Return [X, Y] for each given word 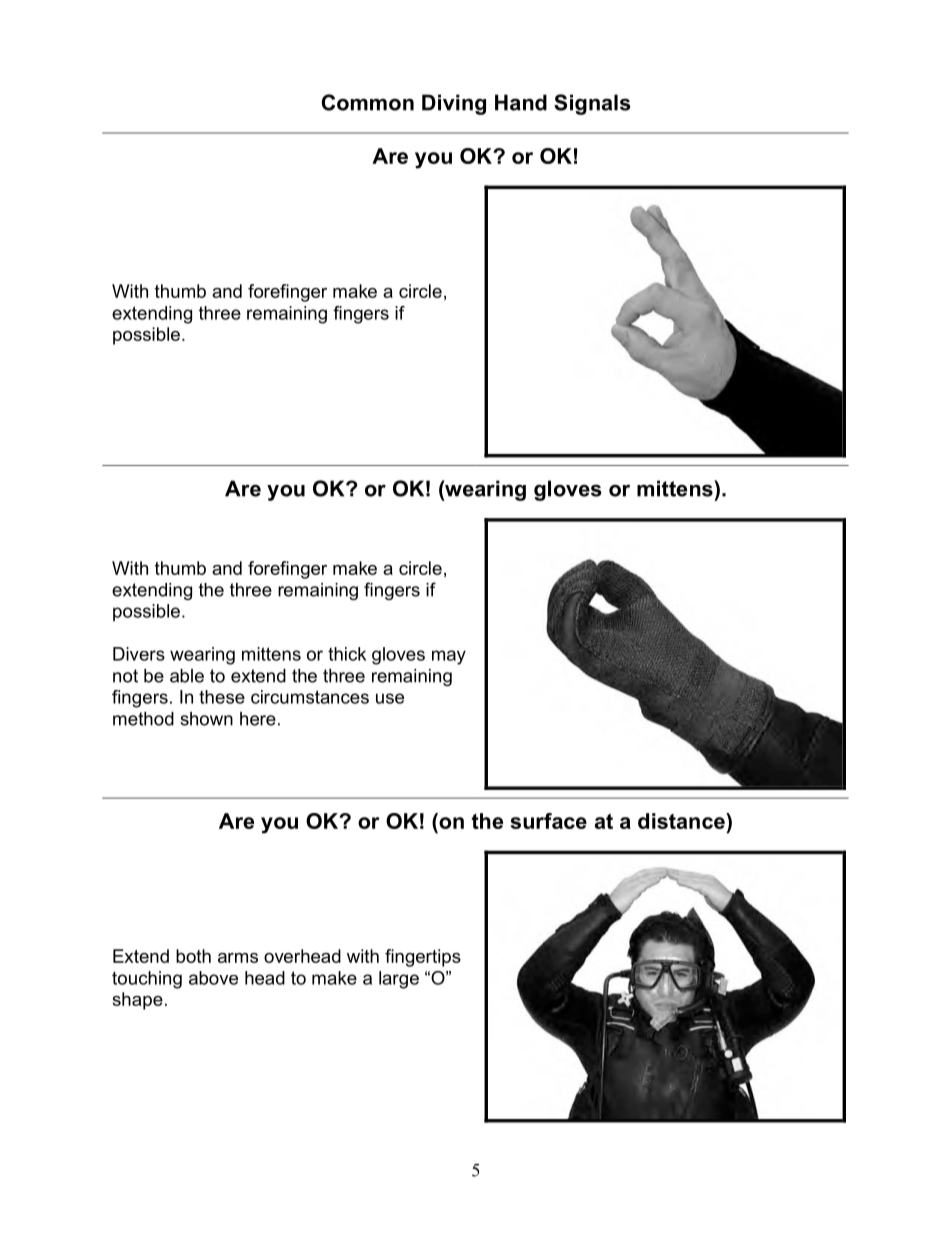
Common [367, 102]
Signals [592, 104]
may [449, 657]
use [390, 698]
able [187, 676]
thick [347, 654]
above [213, 978]
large [399, 980]
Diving [454, 104]
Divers [139, 654]
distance [682, 821]
